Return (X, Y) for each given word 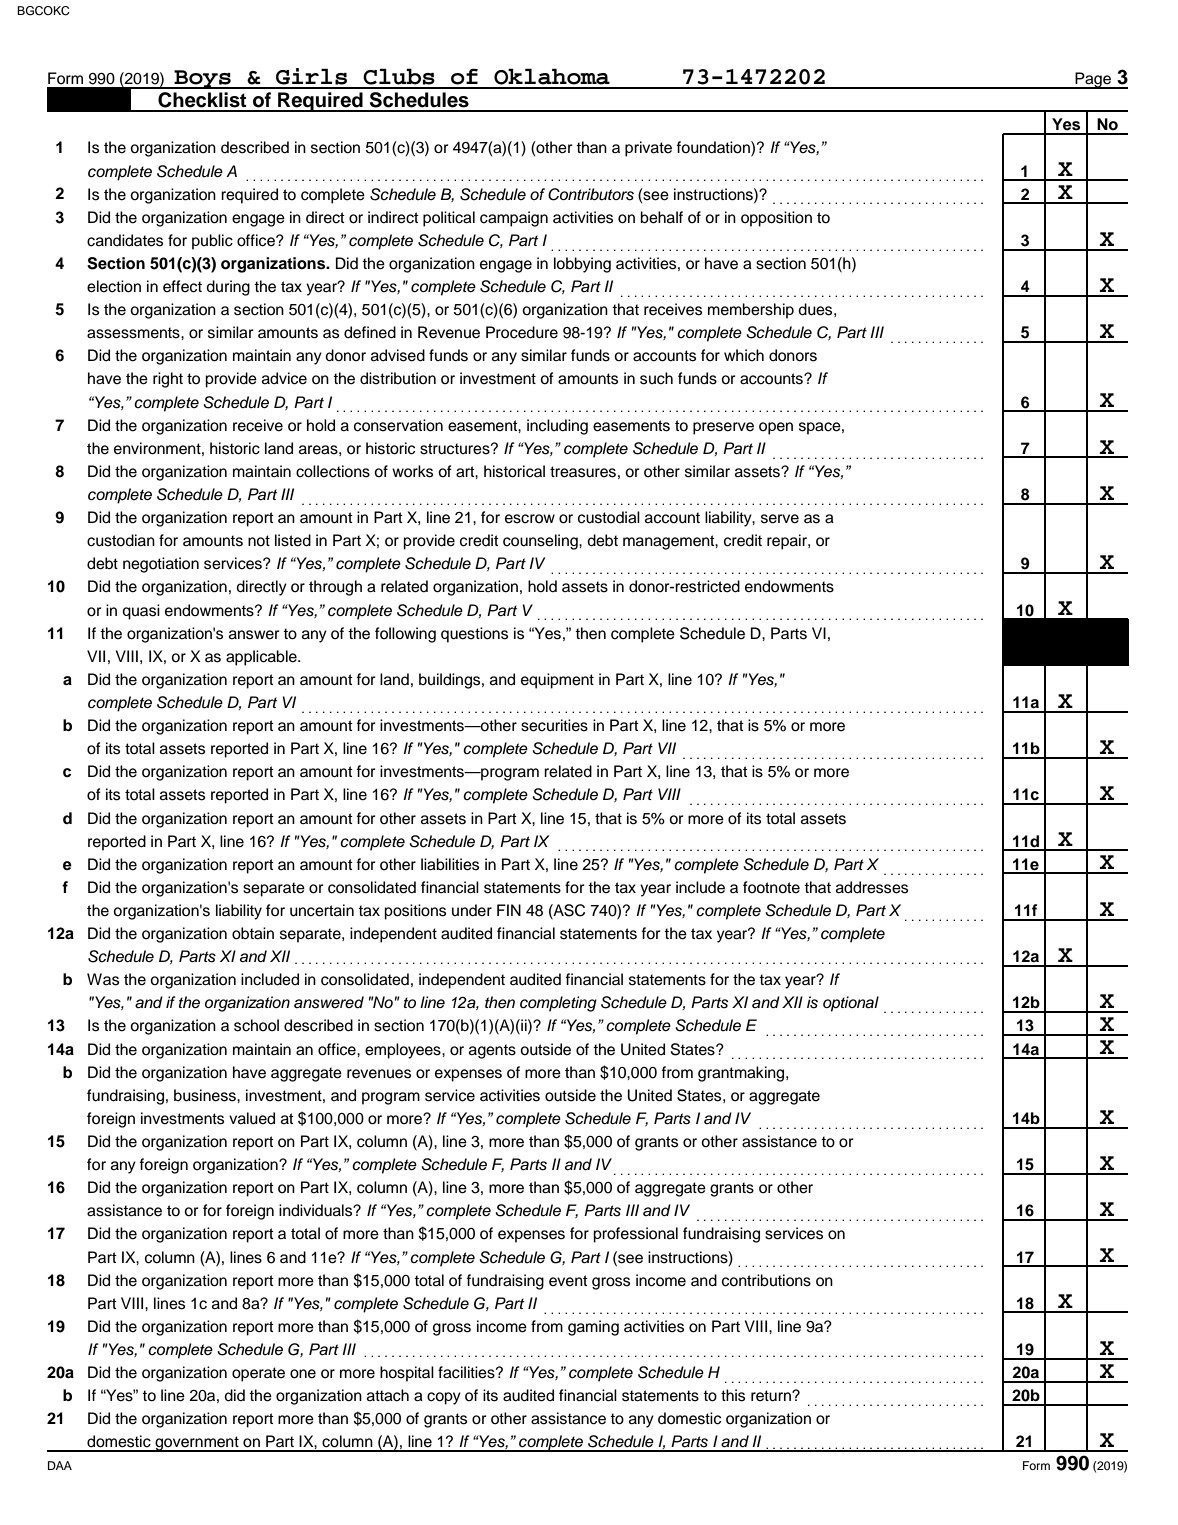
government (197, 1444)
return (772, 1396)
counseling (541, 542)
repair (788, 542)
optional (851, 1004)
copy (444, 1398)
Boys (202, 79)
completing (558, 1004)
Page (1093, 80)
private (648, 149)
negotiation (161, 565)
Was (103, 979)
